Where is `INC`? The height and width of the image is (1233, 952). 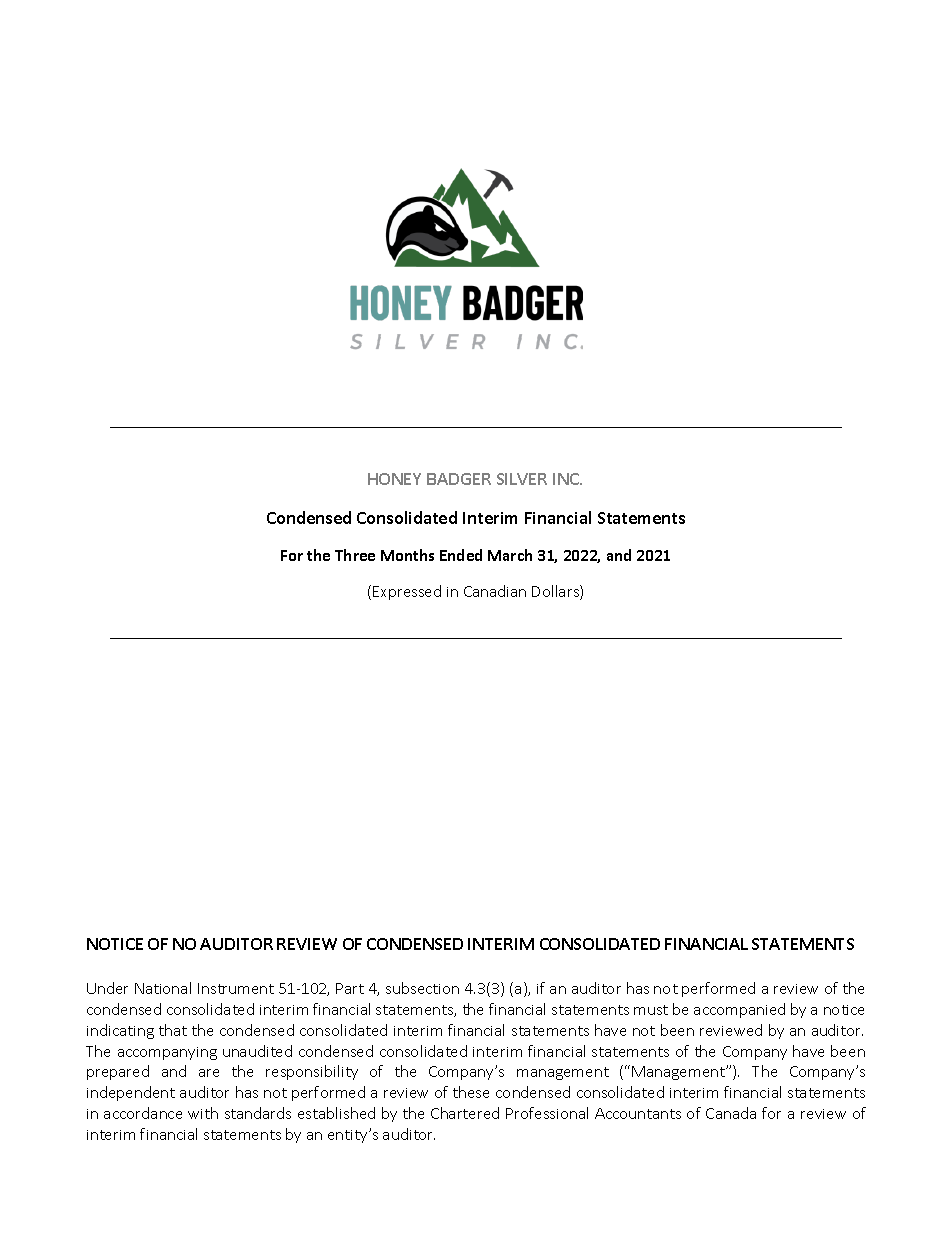
INC is located at coordinates (567, 479).
